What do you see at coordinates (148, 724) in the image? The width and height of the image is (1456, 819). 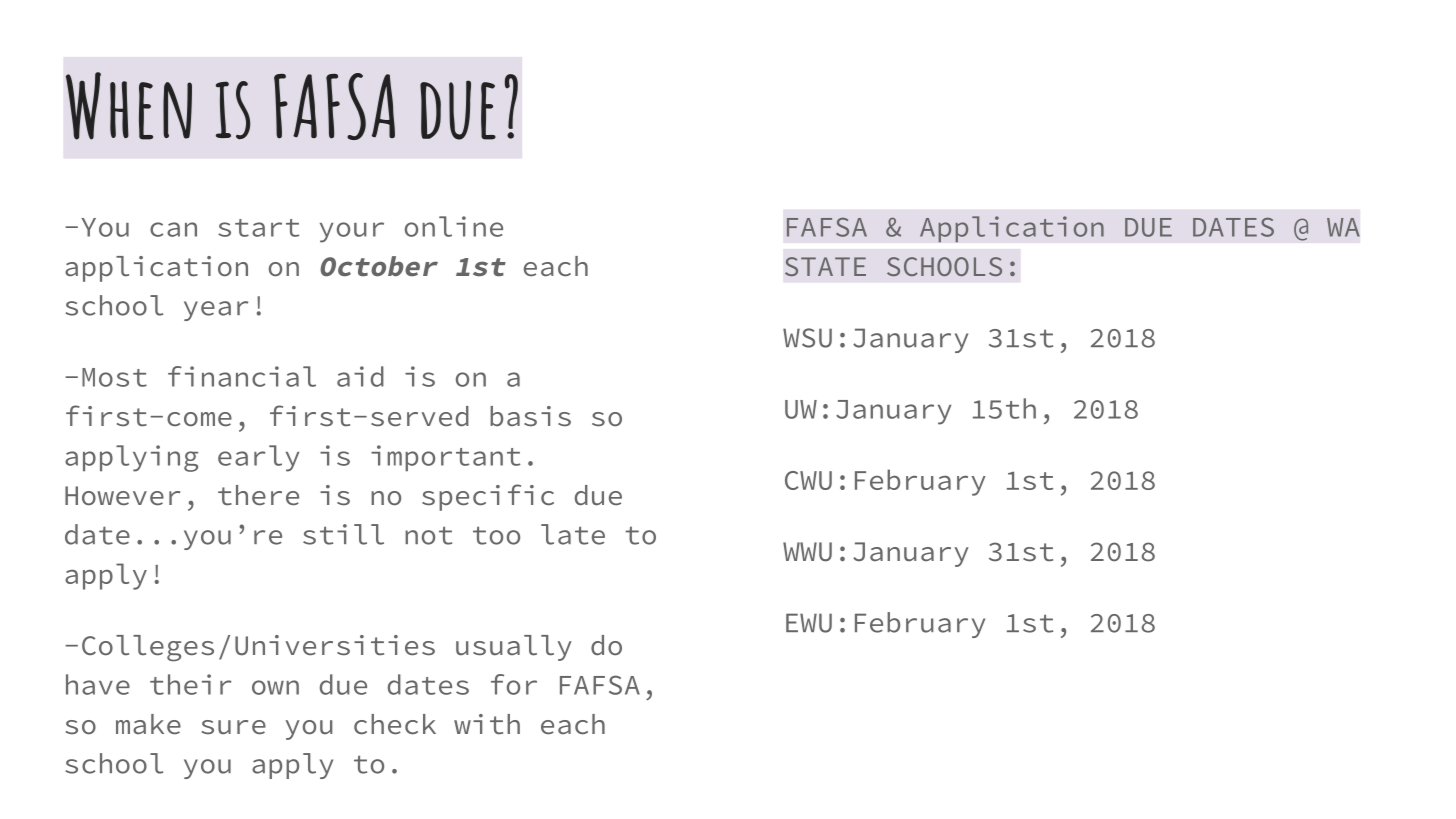 I see `make` at bounding box center [148, 724].
